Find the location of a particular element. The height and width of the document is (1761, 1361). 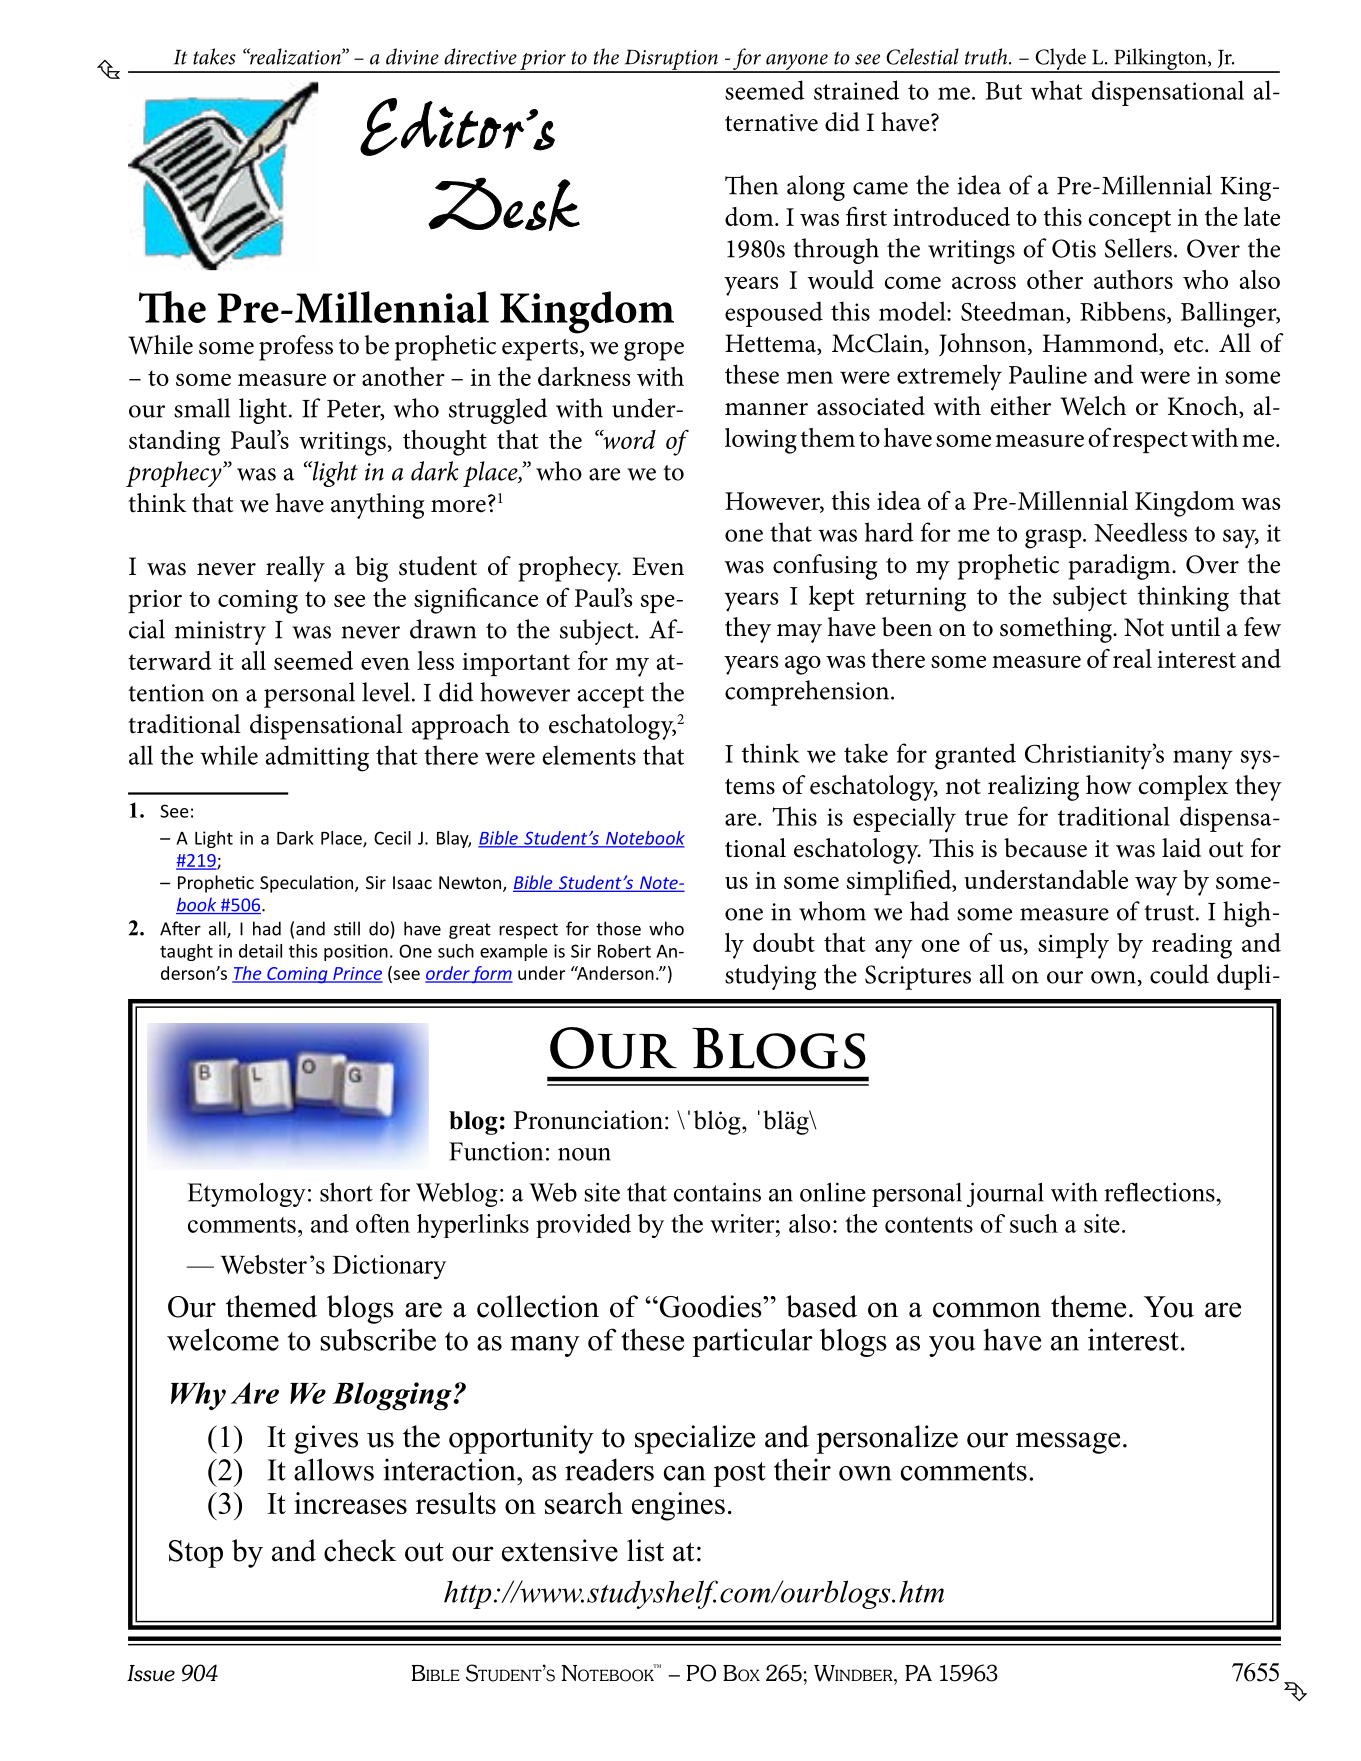

way is located at coordinates (1156, 886).
